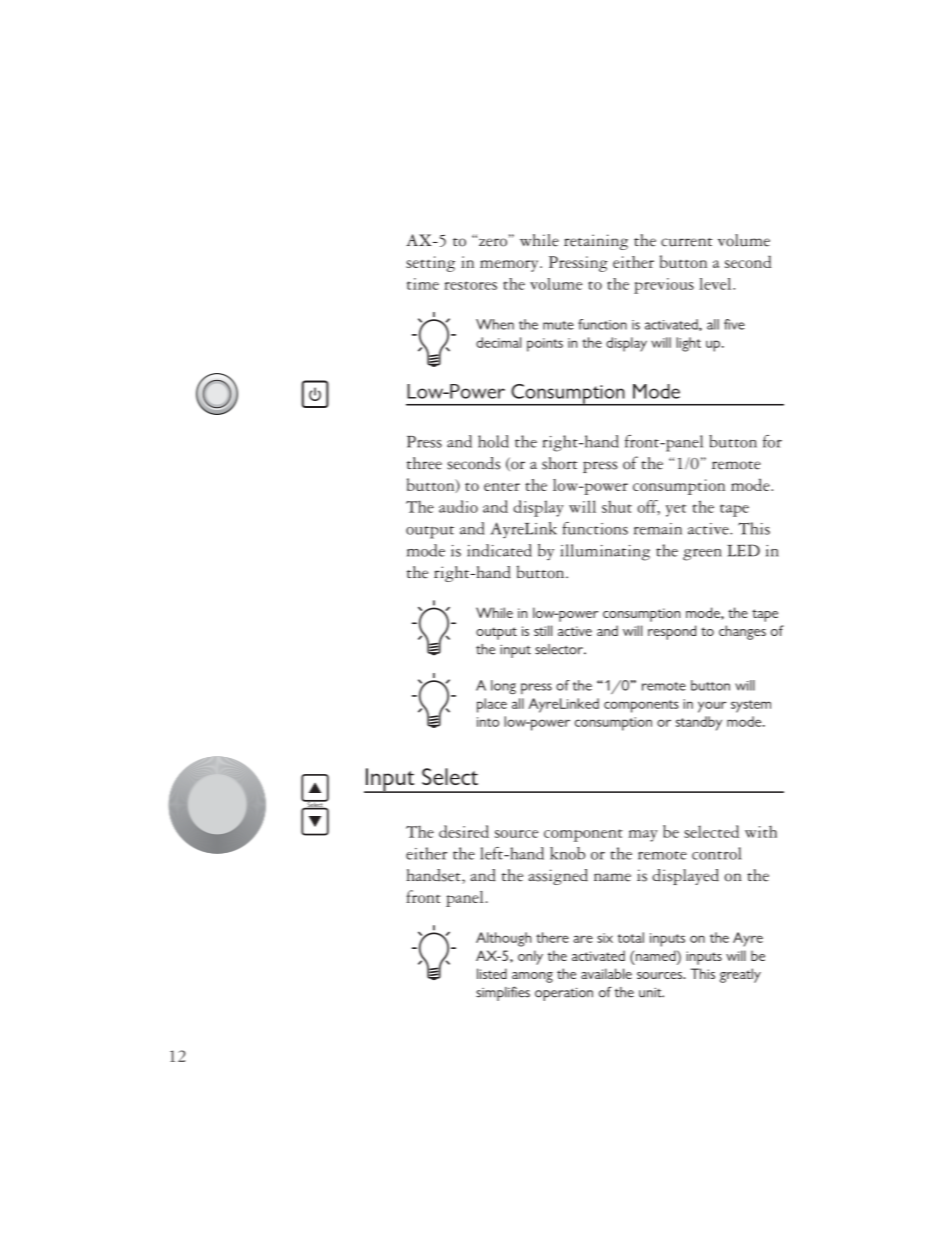  Describe the element at coordinates (716, 284) in the screenshot. I see `level` at that location.
